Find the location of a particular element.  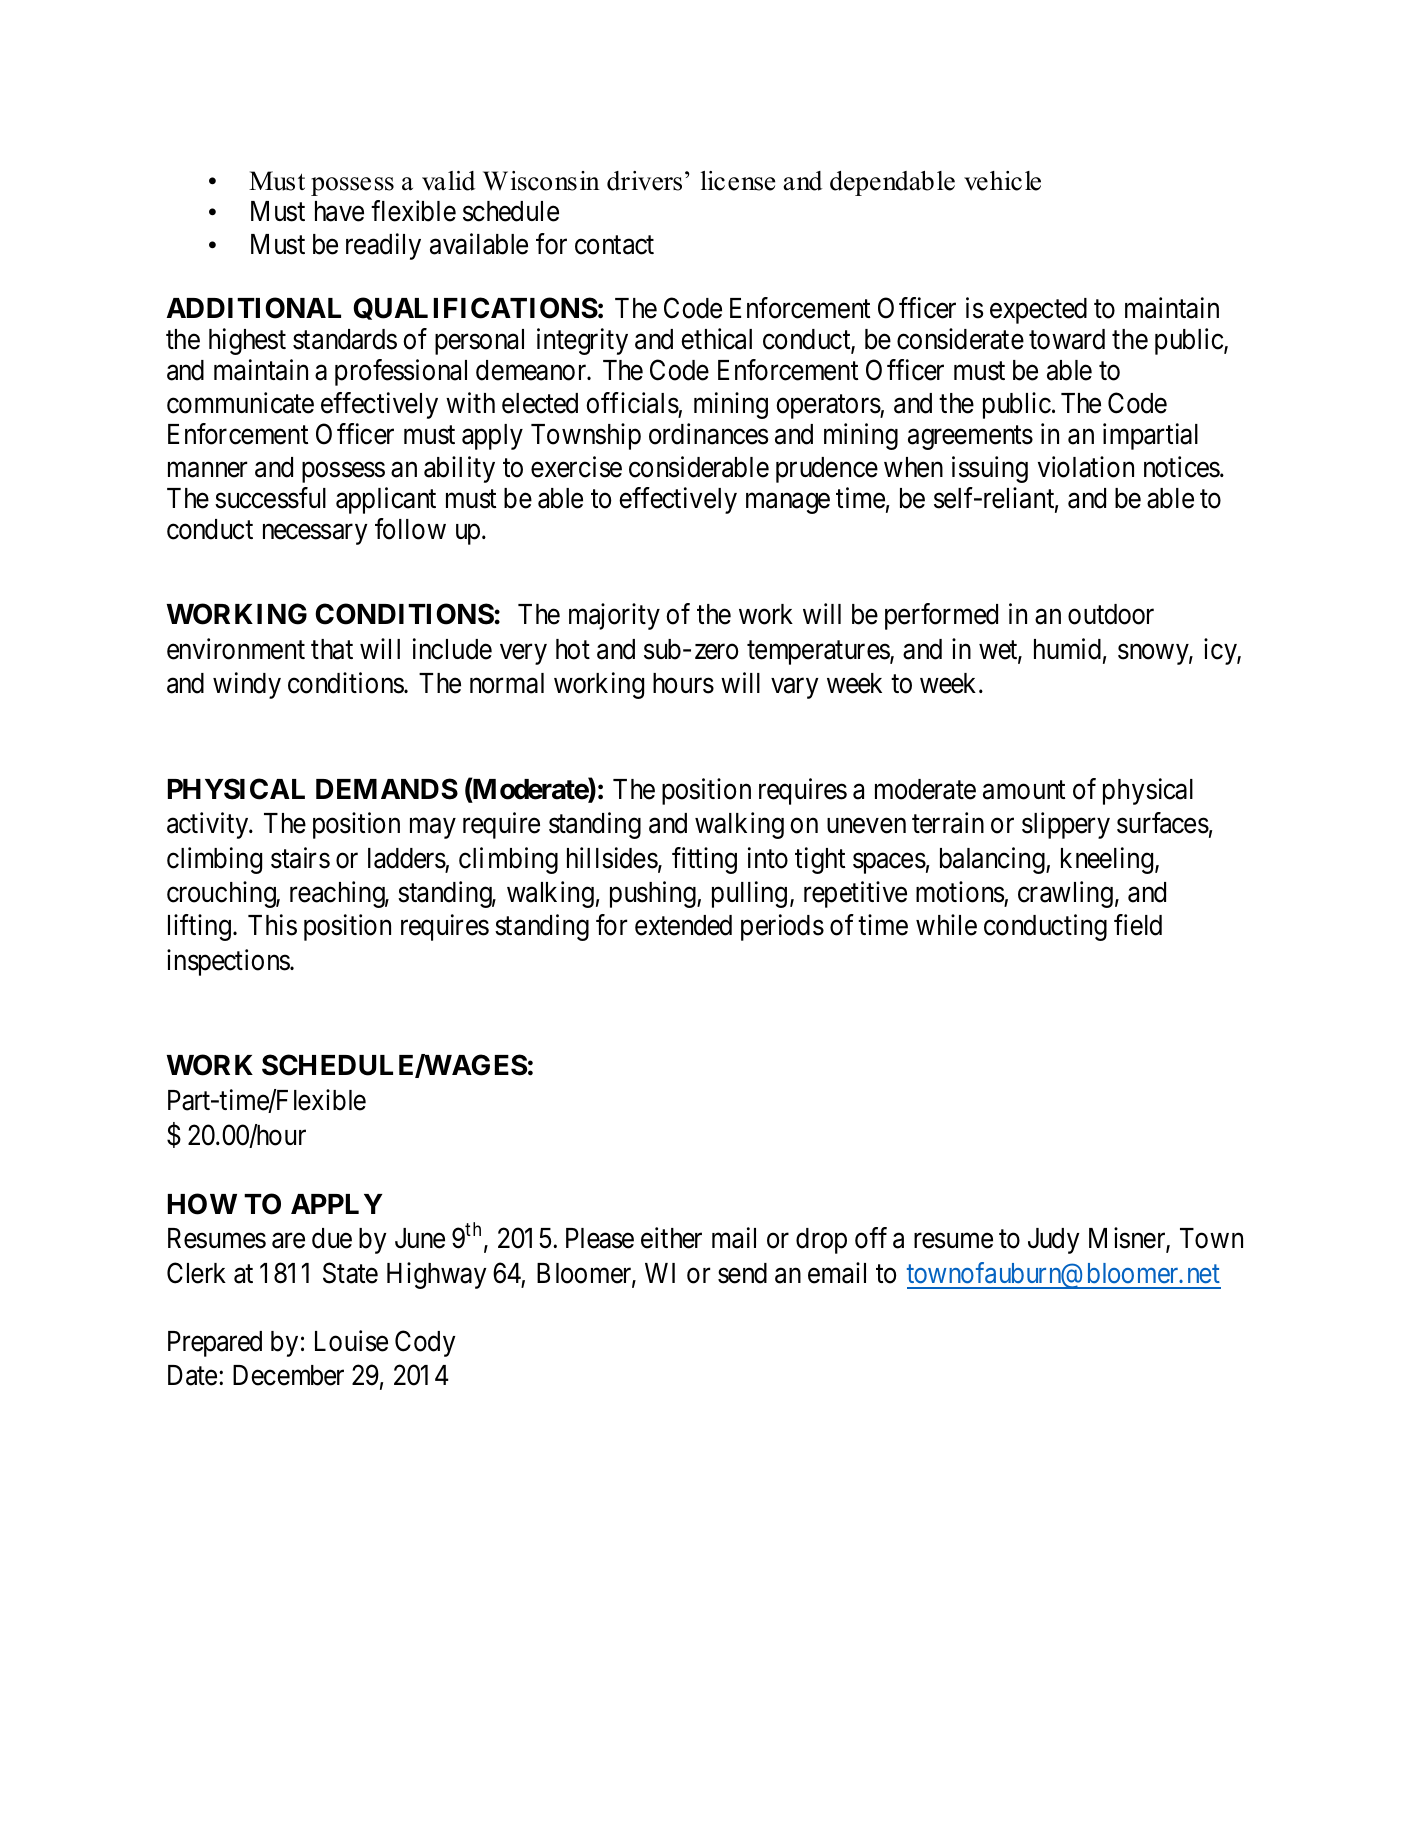

extended is located at coordinates (683, 925).
